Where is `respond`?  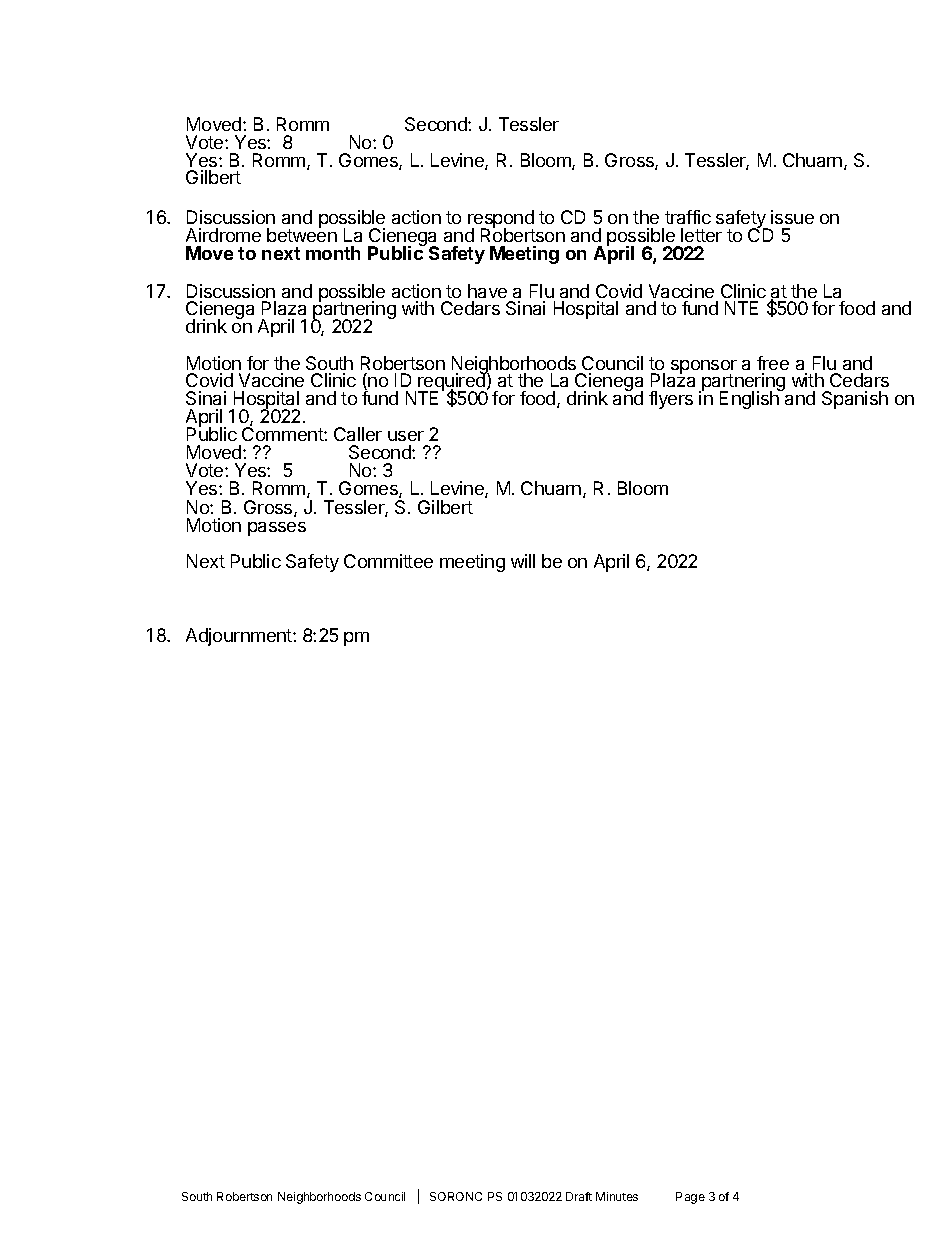
respond is located at coordinates (501, 220).
